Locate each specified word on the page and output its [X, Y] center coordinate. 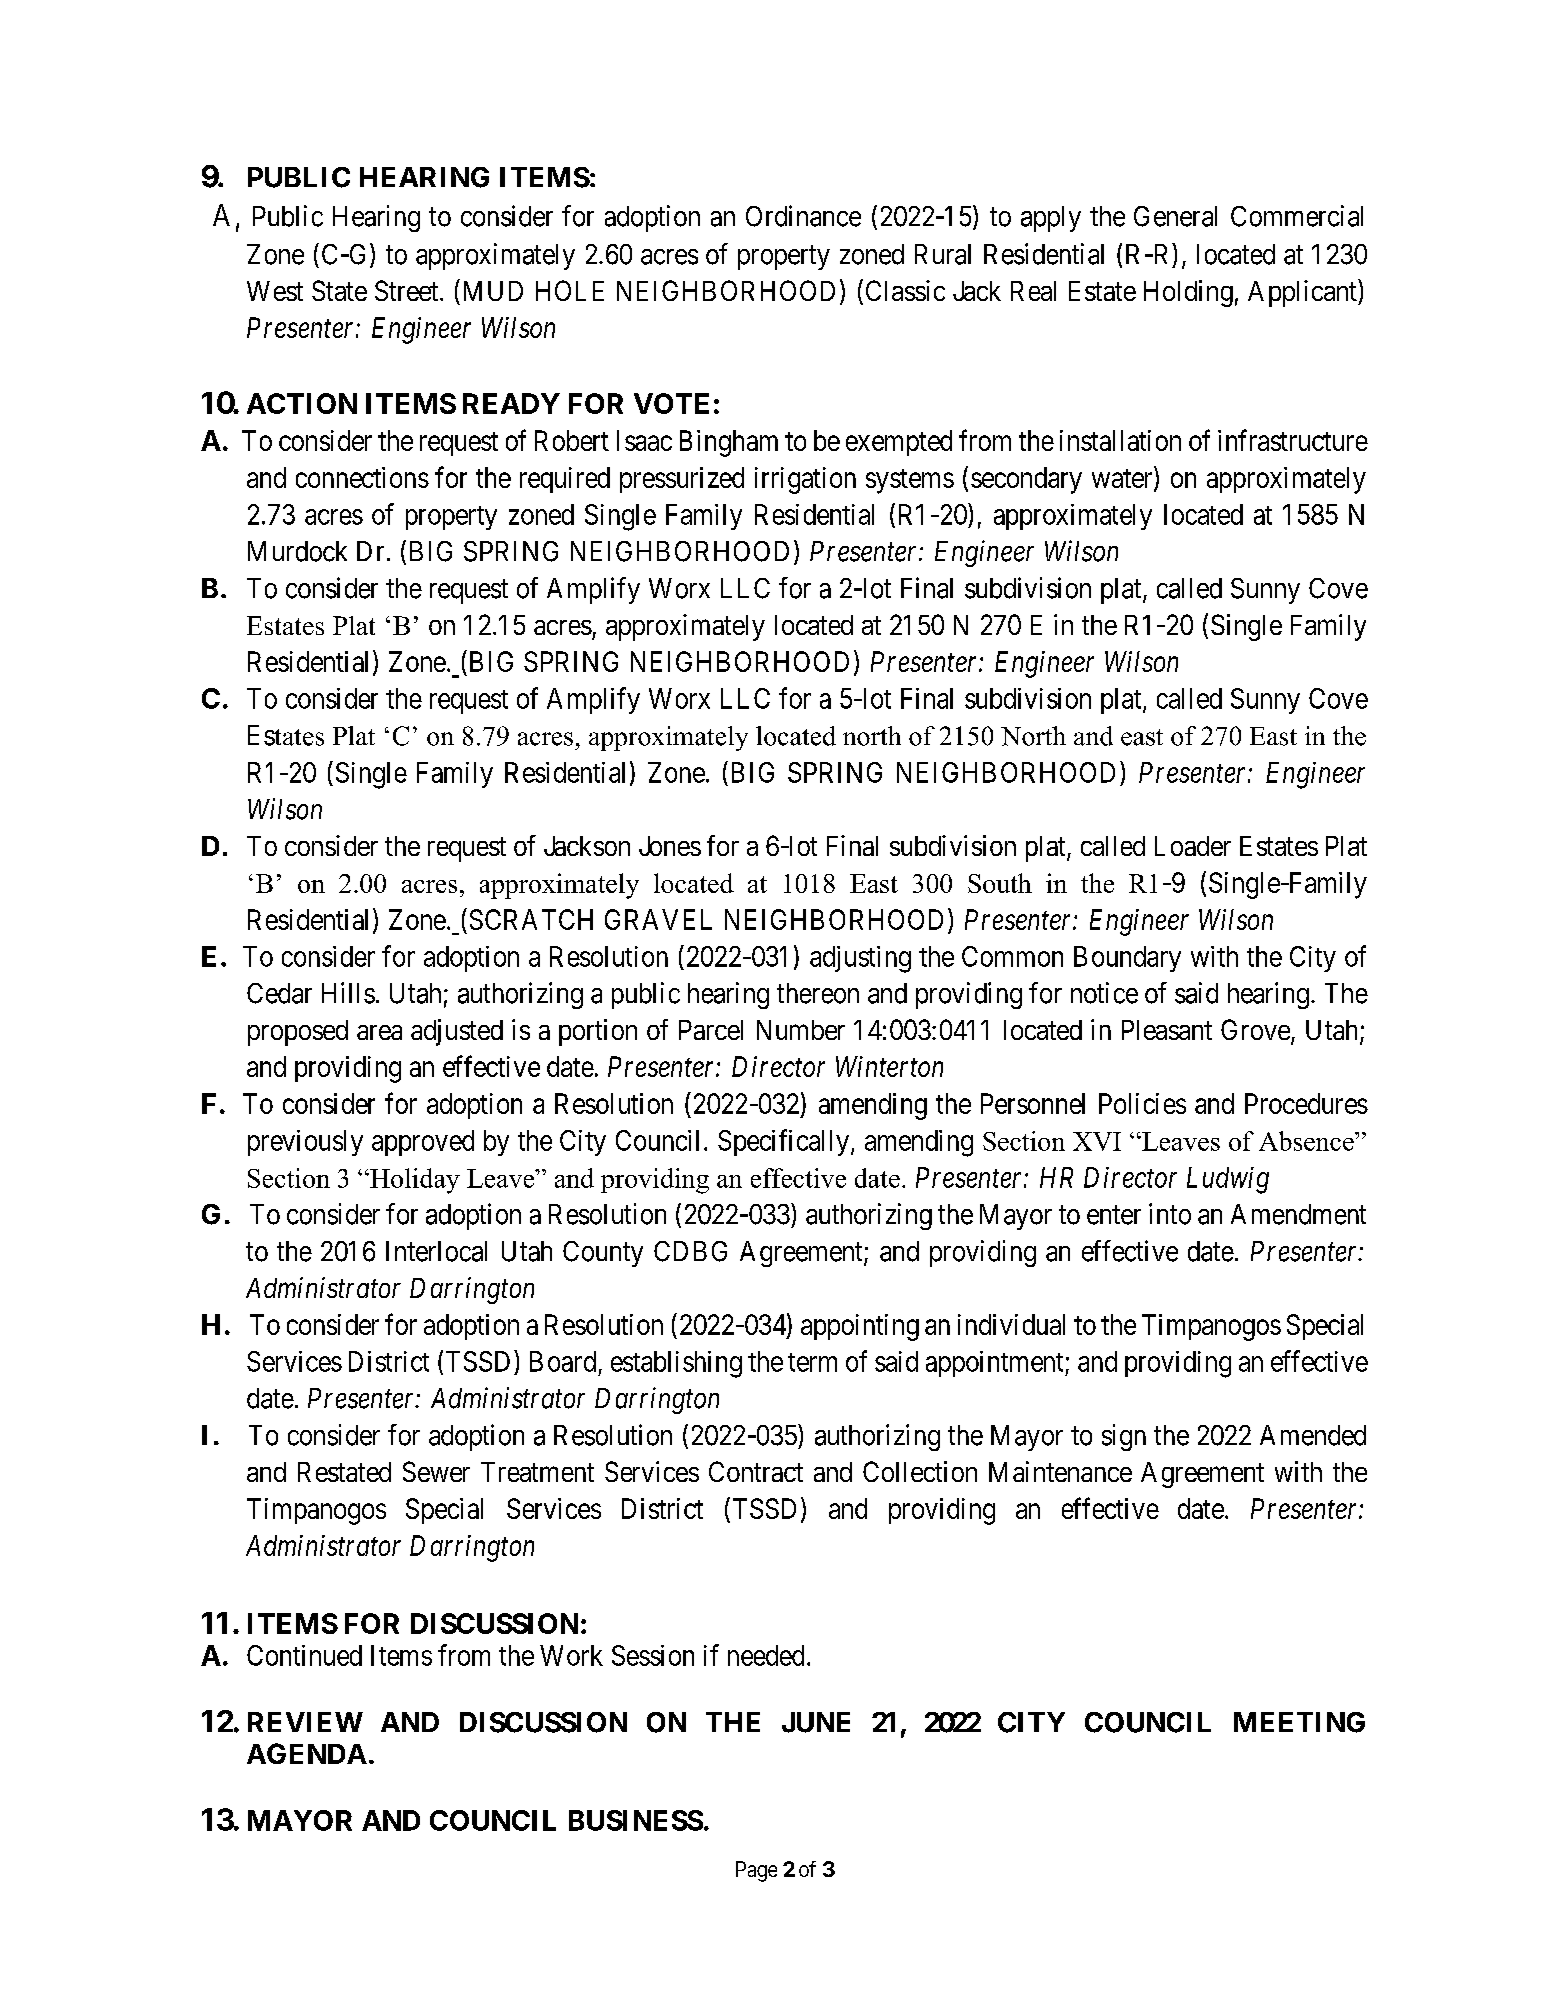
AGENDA [307, 1753]
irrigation [805, 480]
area [379, 1032]
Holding [1188, 293]
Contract [756, 1471]
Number [801, 1030]
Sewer [436, 1471]
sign [1124, 1437]
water [1123, 479]
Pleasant [1167, 1030]
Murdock [297, 551]
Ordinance [803, 216]
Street [408, 290]
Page [756, 1871]
